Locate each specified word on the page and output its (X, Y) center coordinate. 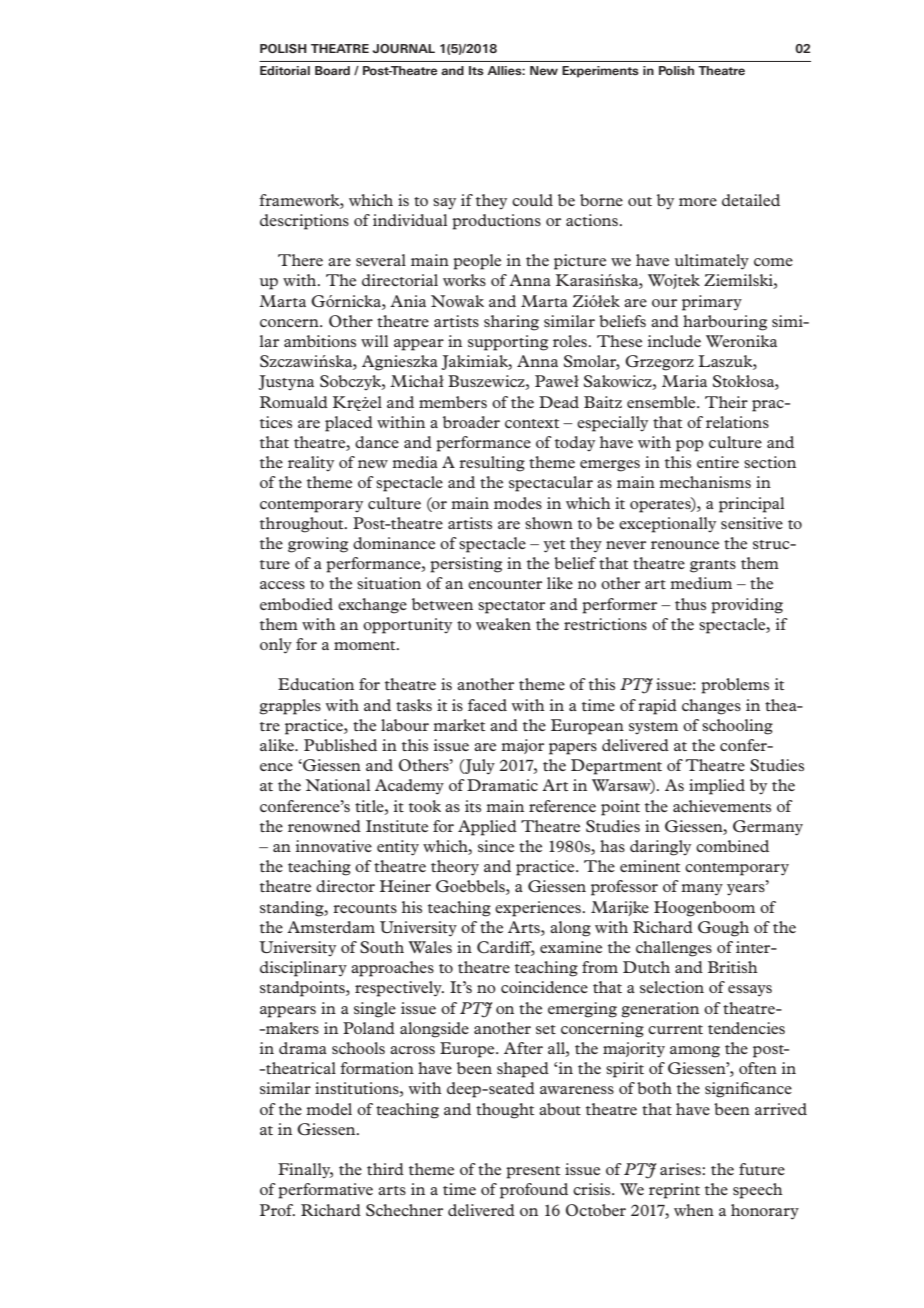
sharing (511, 323)
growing (318, 545)
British (733, 967)
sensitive (752, 523)
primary (712, 303)
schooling (737, 727)
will (374, 341)
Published (340, 745)
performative (325, 1191)
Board (332, 70)
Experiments (600, 72)
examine (571, 947)
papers (573, 749)
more (698, 202)
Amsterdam (331, 927)
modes (518, 503)
